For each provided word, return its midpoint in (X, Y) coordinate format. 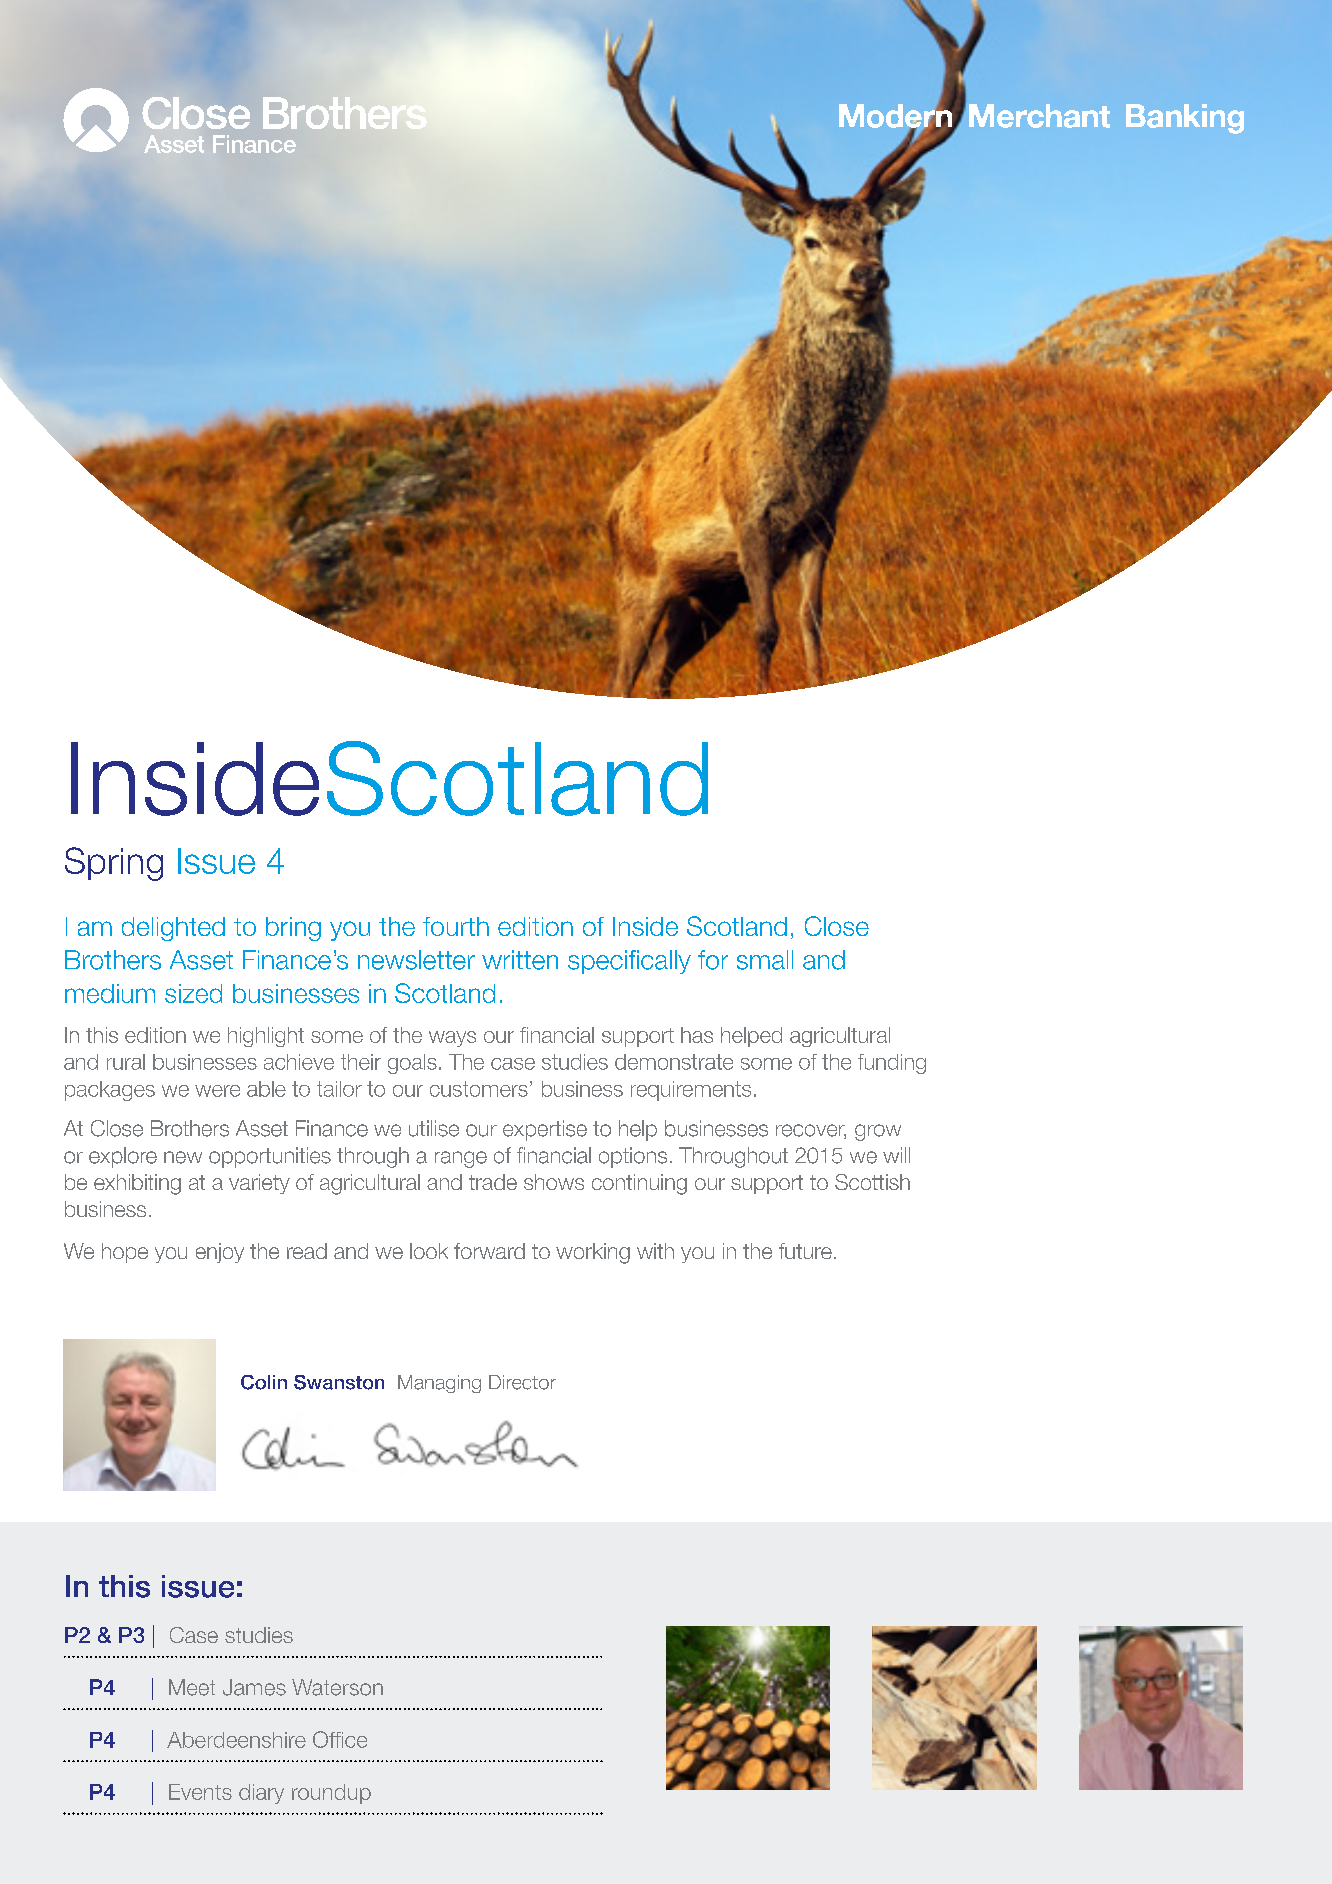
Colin (264, 1382)
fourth (456, 926)
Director (522, 1382)
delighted (173, 929)
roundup (331, 1794)
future (805, 1251)
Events (200, 1792)
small (765, 960)
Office (340, 1739)
